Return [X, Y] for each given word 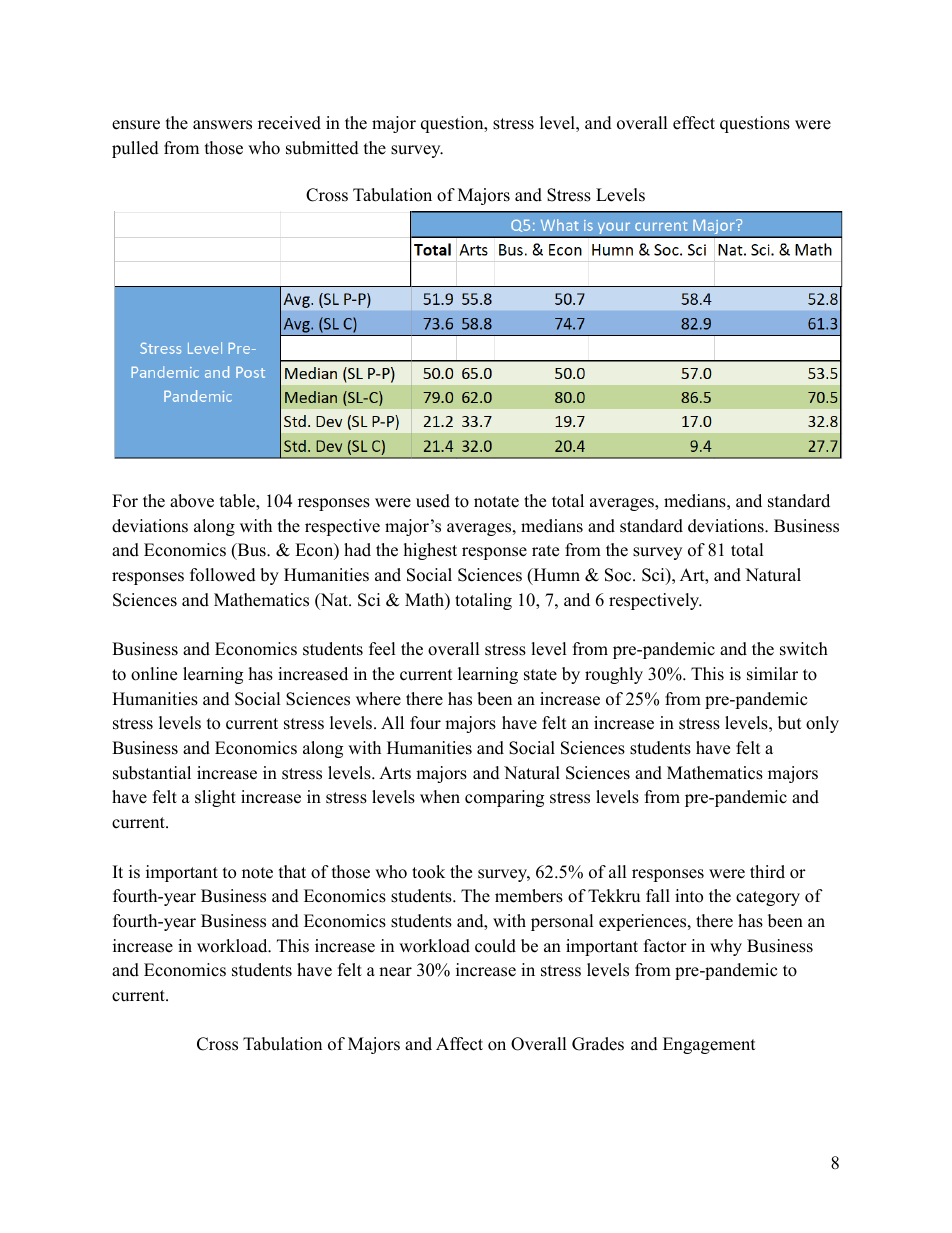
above [192, 501]
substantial [152, 773]
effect [694, 123]
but [790, 723]
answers [222, 125]
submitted [322, 148]
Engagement [709, 1045]
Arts [395, 773]
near [395, 972]
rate [545, 551]
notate [496, 502]
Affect [459, 1044]
